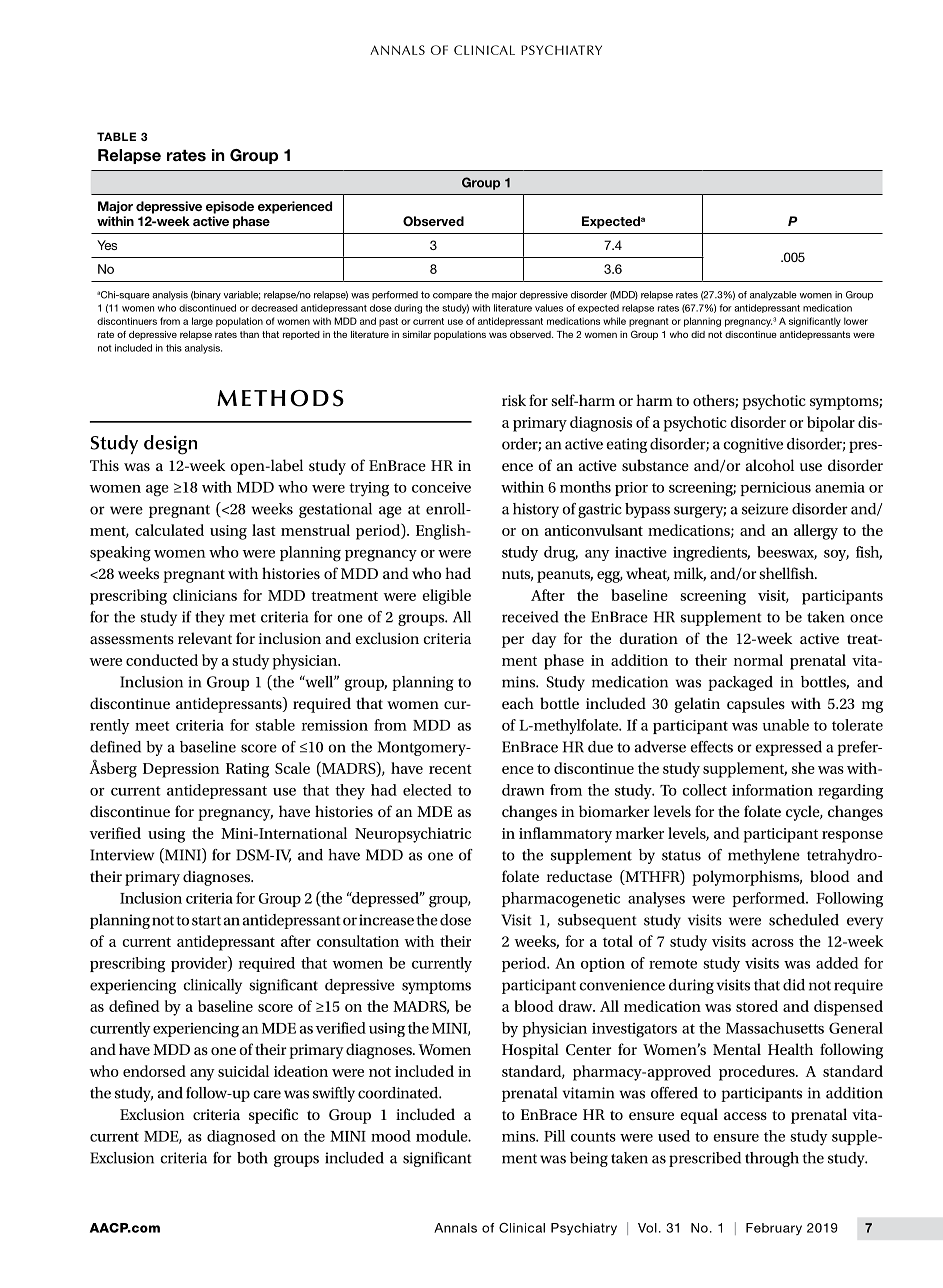 This screenshot has width=943, height=1288. I want to click on being, so click(589, 1159).
